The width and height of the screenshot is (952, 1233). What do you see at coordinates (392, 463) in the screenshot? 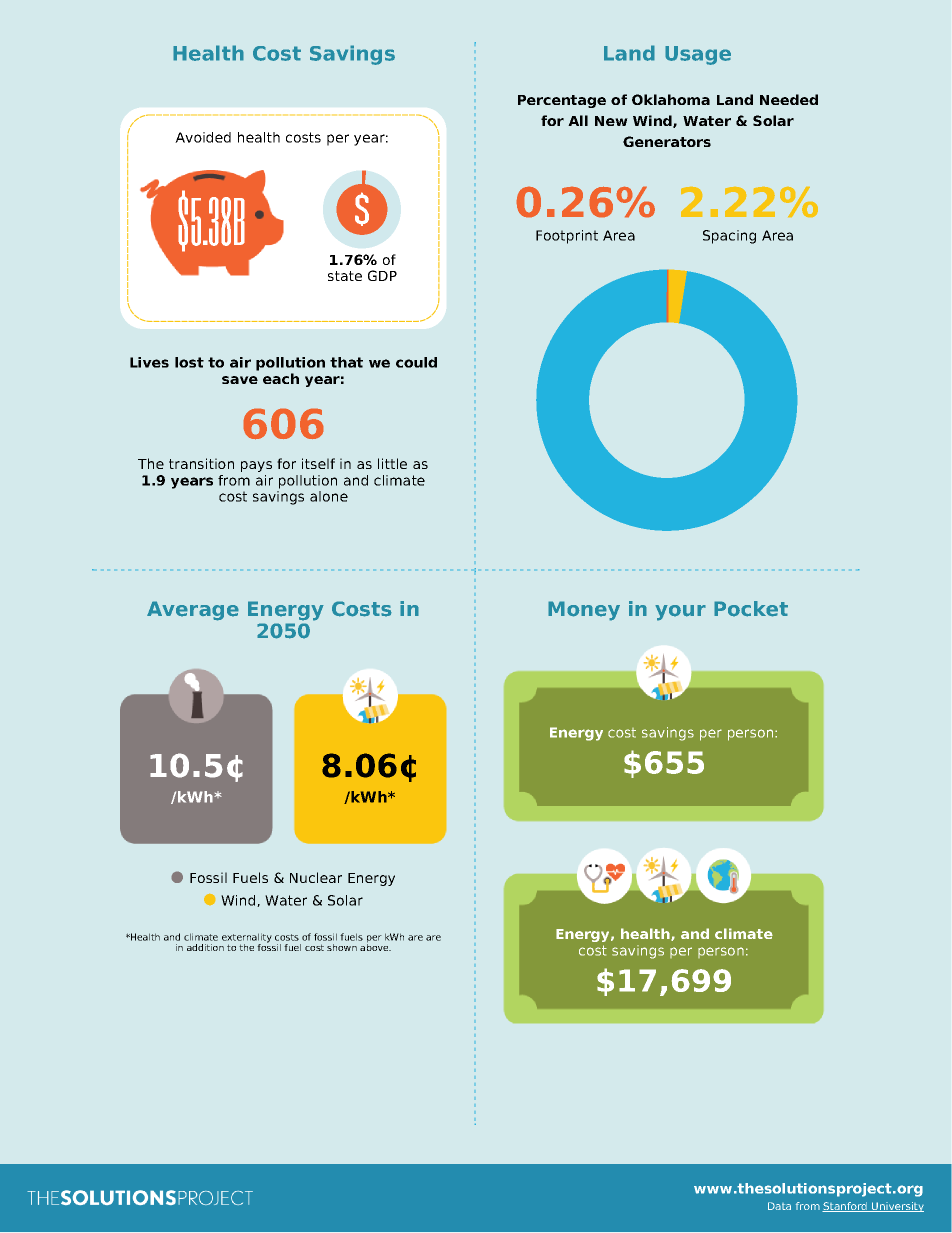
I see `little` at bounding box center [392, 463].
